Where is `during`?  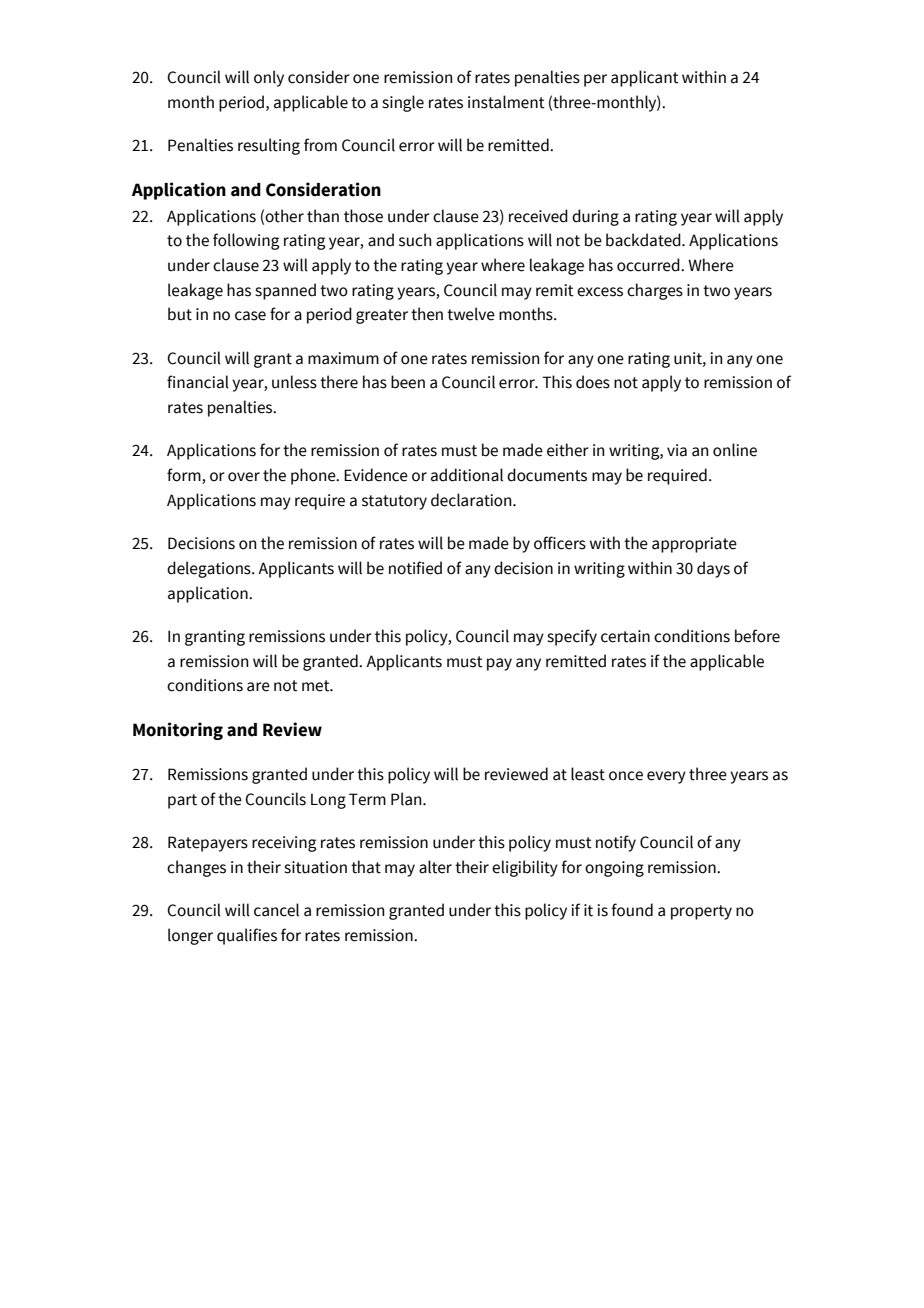
during is located at coordinates (595, 217).
